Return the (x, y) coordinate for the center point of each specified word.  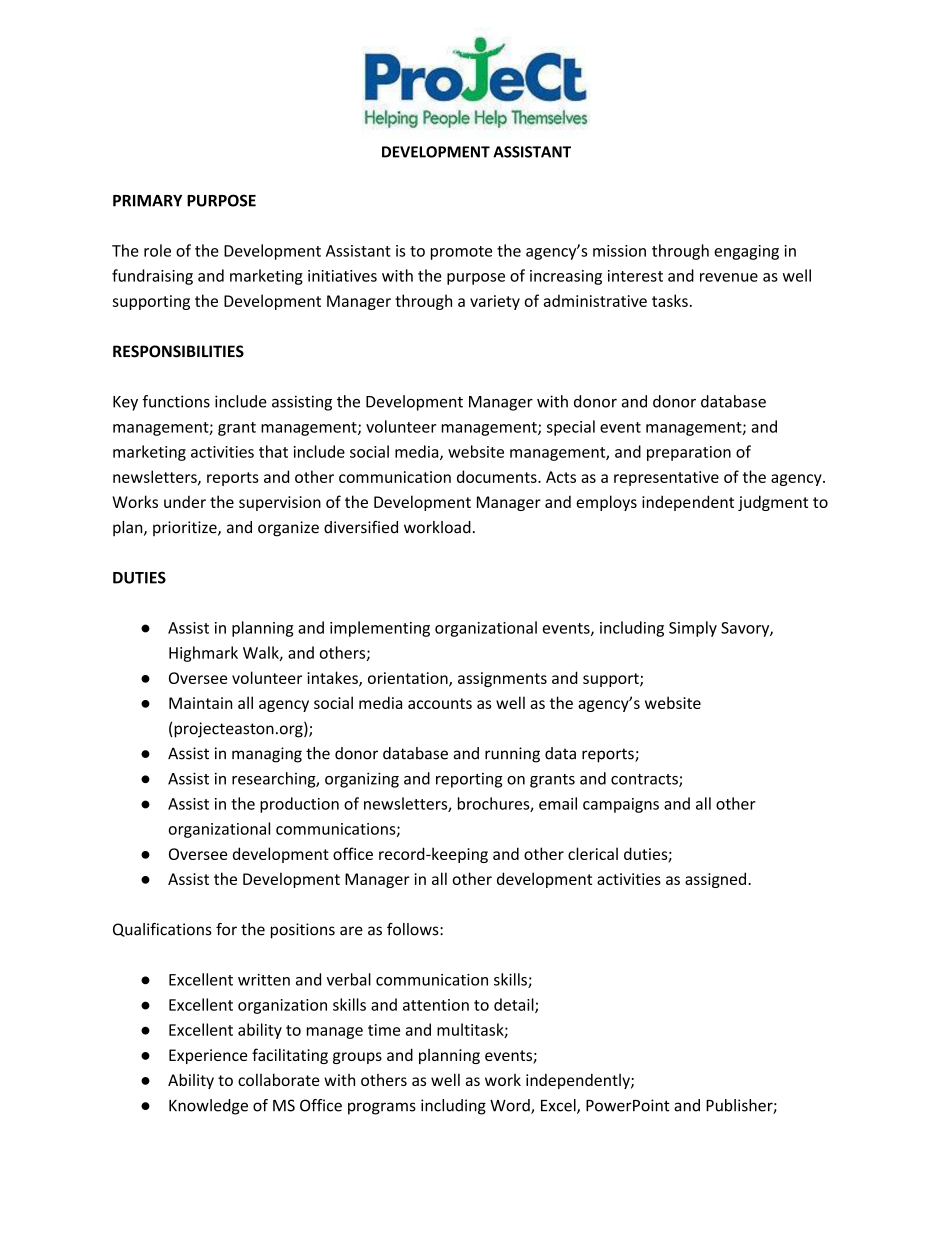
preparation (689, 453)
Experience (208, 1056)
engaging (746, 252)
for (226, 929)
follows (414, 929)
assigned (717, 880)
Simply (693, 629)
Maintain (200, 703)
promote (461, 253)
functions (176, 401)
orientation (409, 679)
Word (511, 1106)
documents (498, 476)
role (157, 250)
